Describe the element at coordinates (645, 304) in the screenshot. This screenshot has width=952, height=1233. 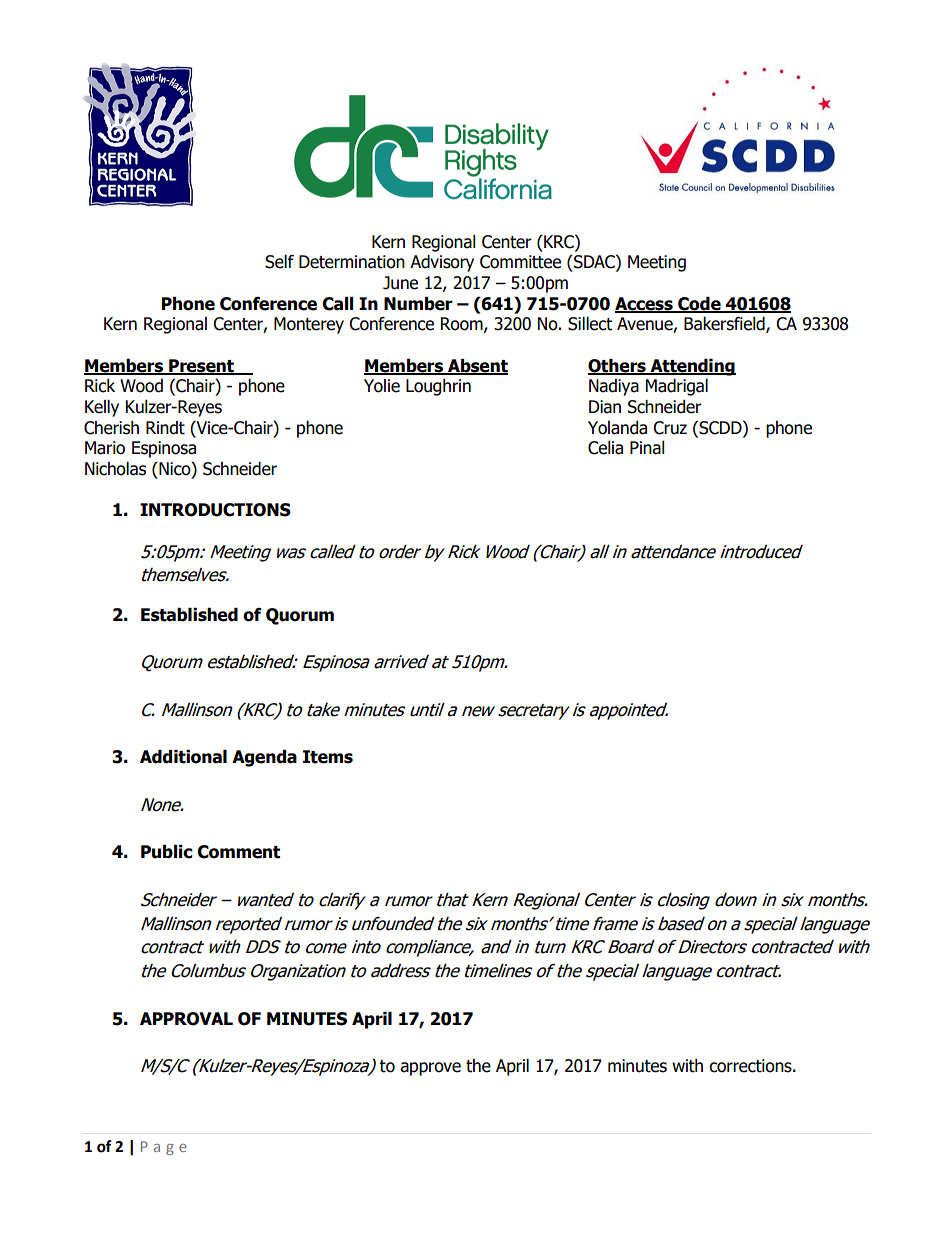
I see `Access` at that location.
